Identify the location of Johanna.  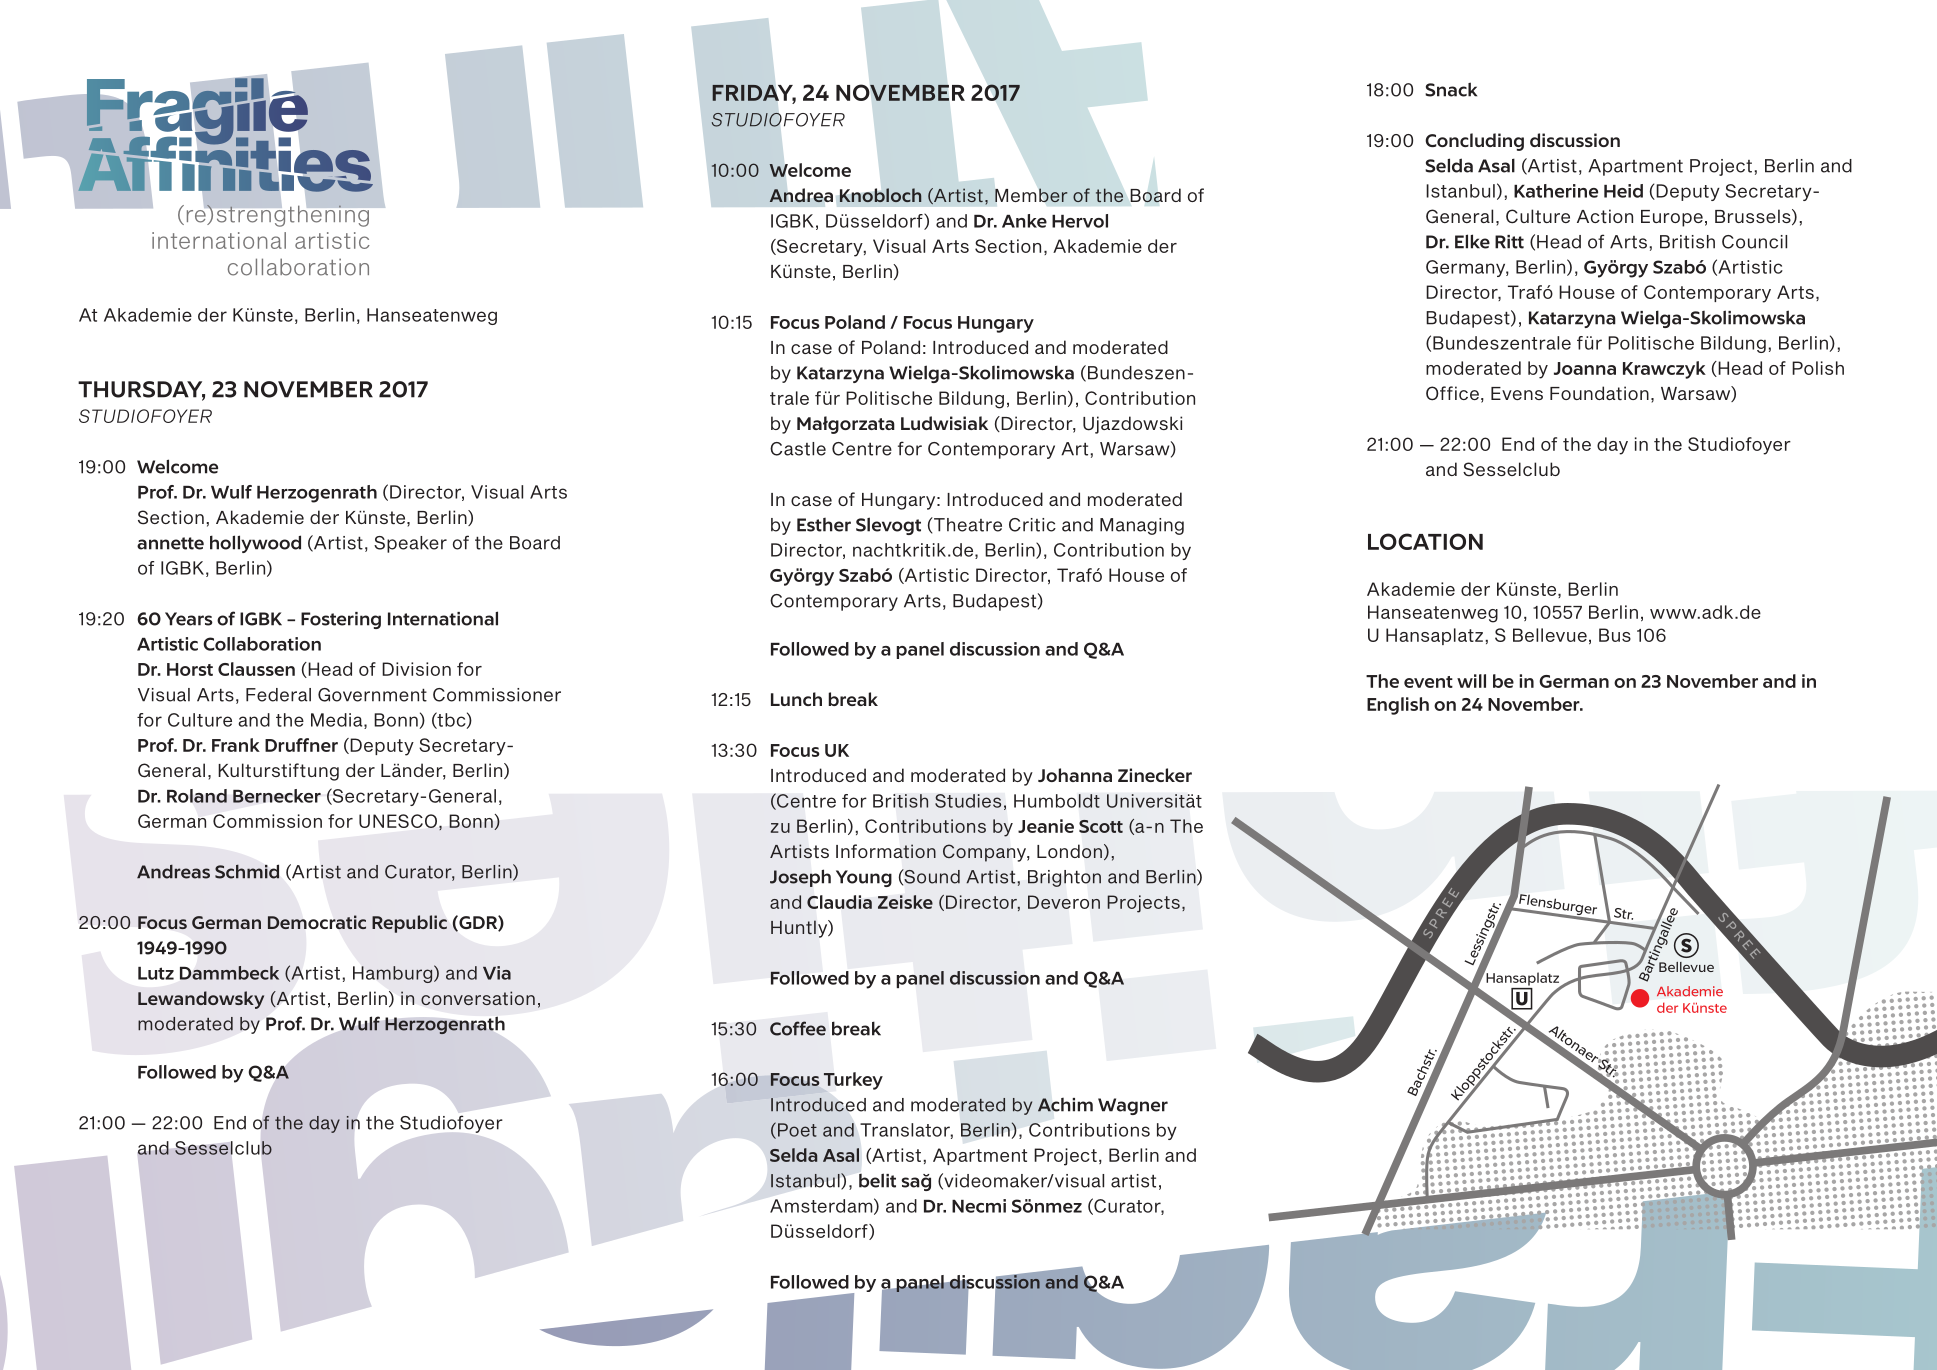
(1075, 775).
